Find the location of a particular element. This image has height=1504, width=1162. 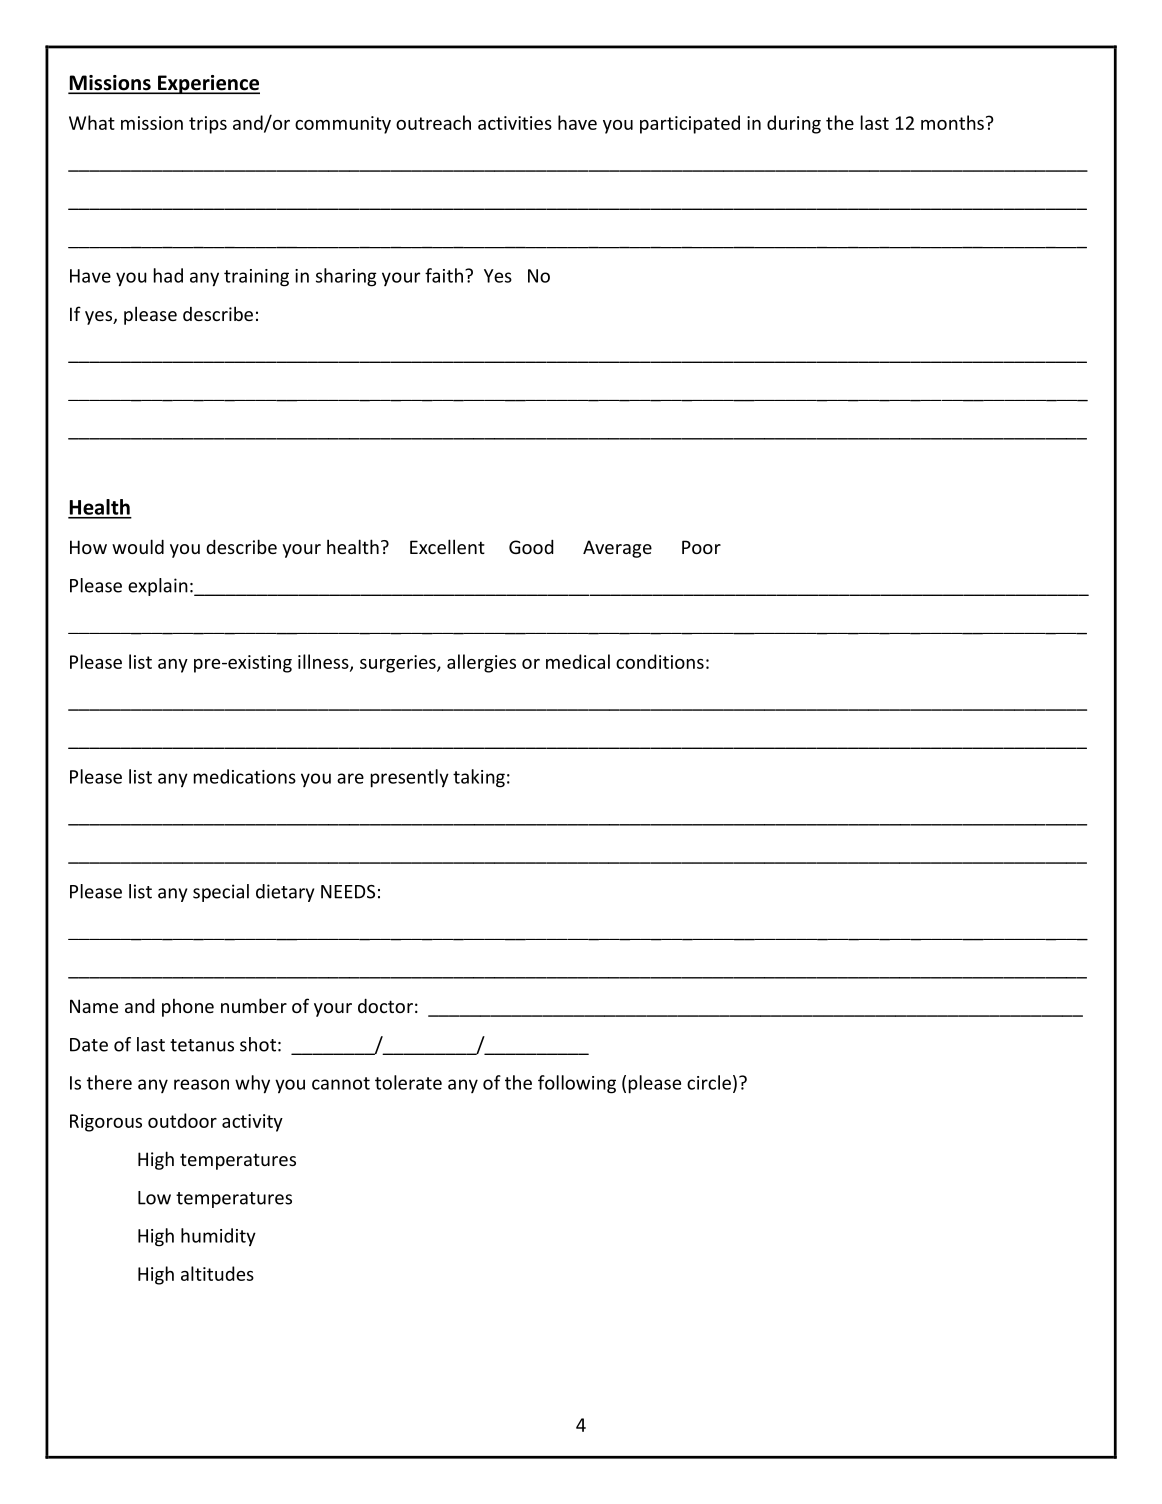

humidity is located at coordinates (218, 1237).
